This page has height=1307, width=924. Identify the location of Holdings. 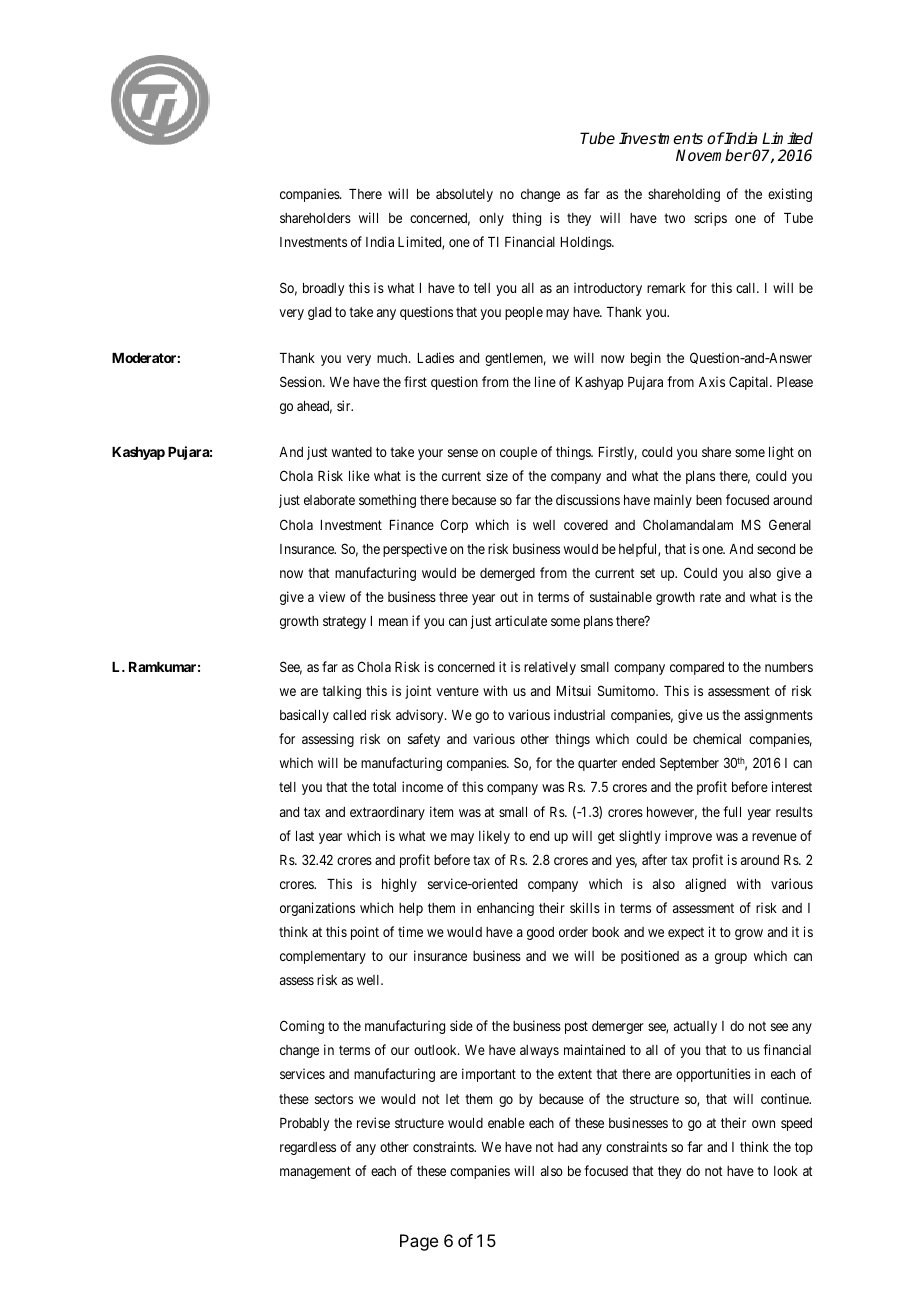
(587, 243).
